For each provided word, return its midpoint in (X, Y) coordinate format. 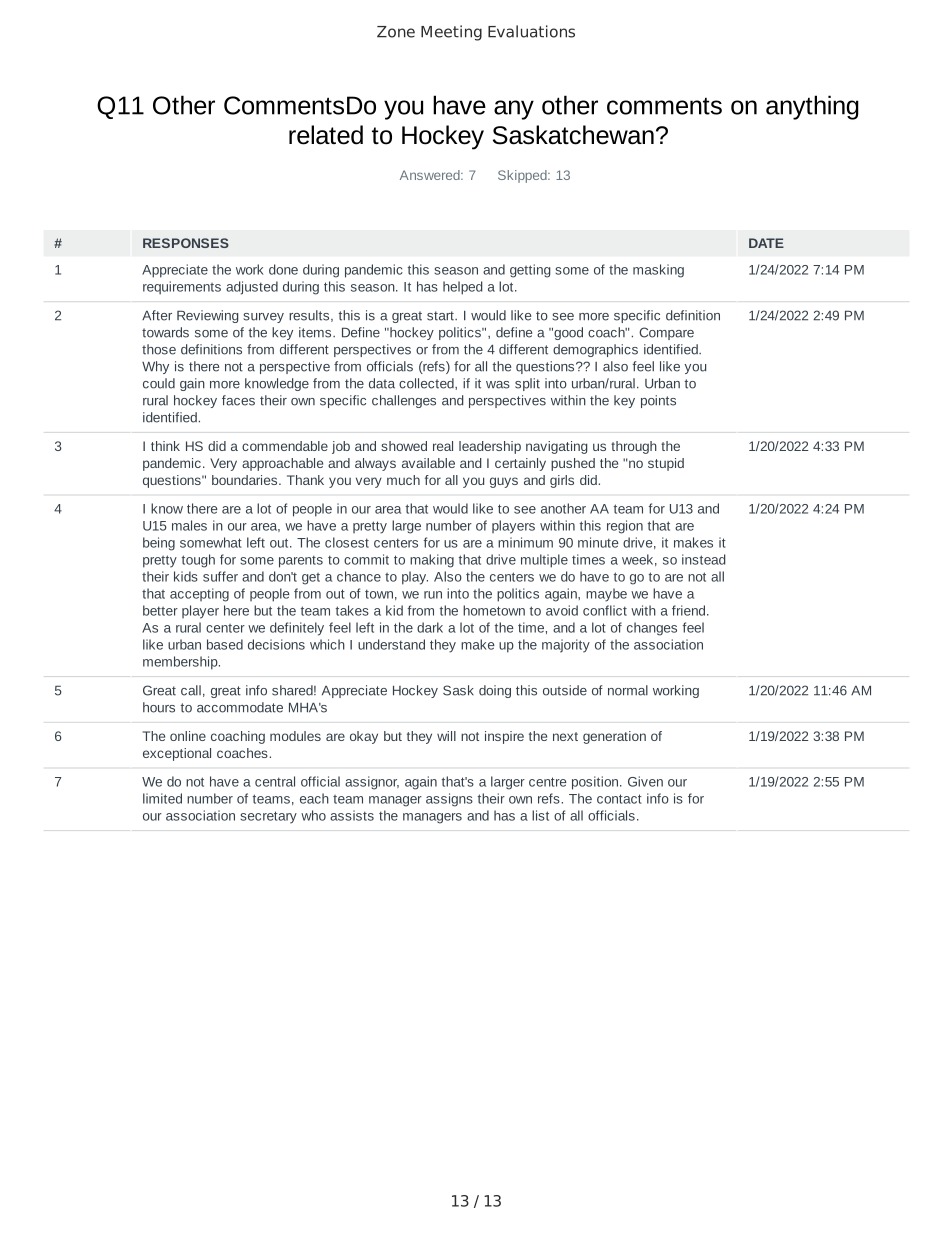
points (658, 401)
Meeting (451, 33)
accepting (199, 595)
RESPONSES (186, 243)
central (275, 781)
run (433, 595)
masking (658, 271)
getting (530, 271)
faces (238, 400)
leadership (490, 447)
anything (812, 107)
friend (690, 610)
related (326, 135)
